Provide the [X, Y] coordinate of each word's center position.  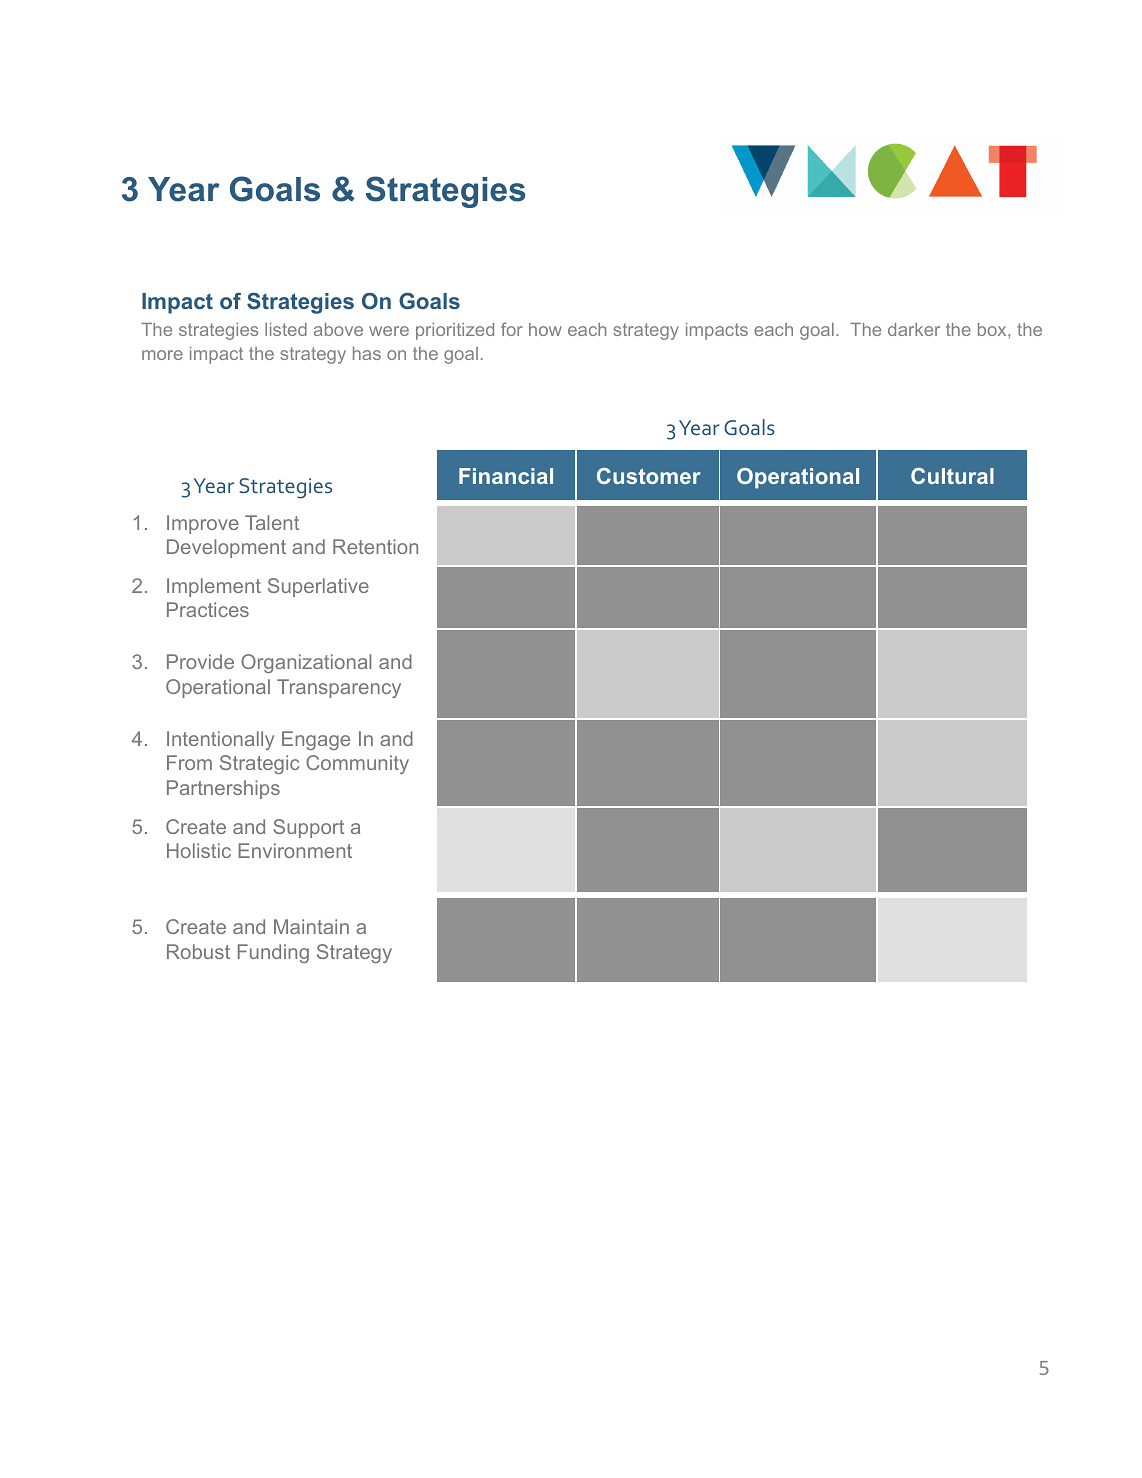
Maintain [311, 926]
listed [286, 329]
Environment [295, 850]
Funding [273, 953]
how [545, 329]
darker [914, 329]
